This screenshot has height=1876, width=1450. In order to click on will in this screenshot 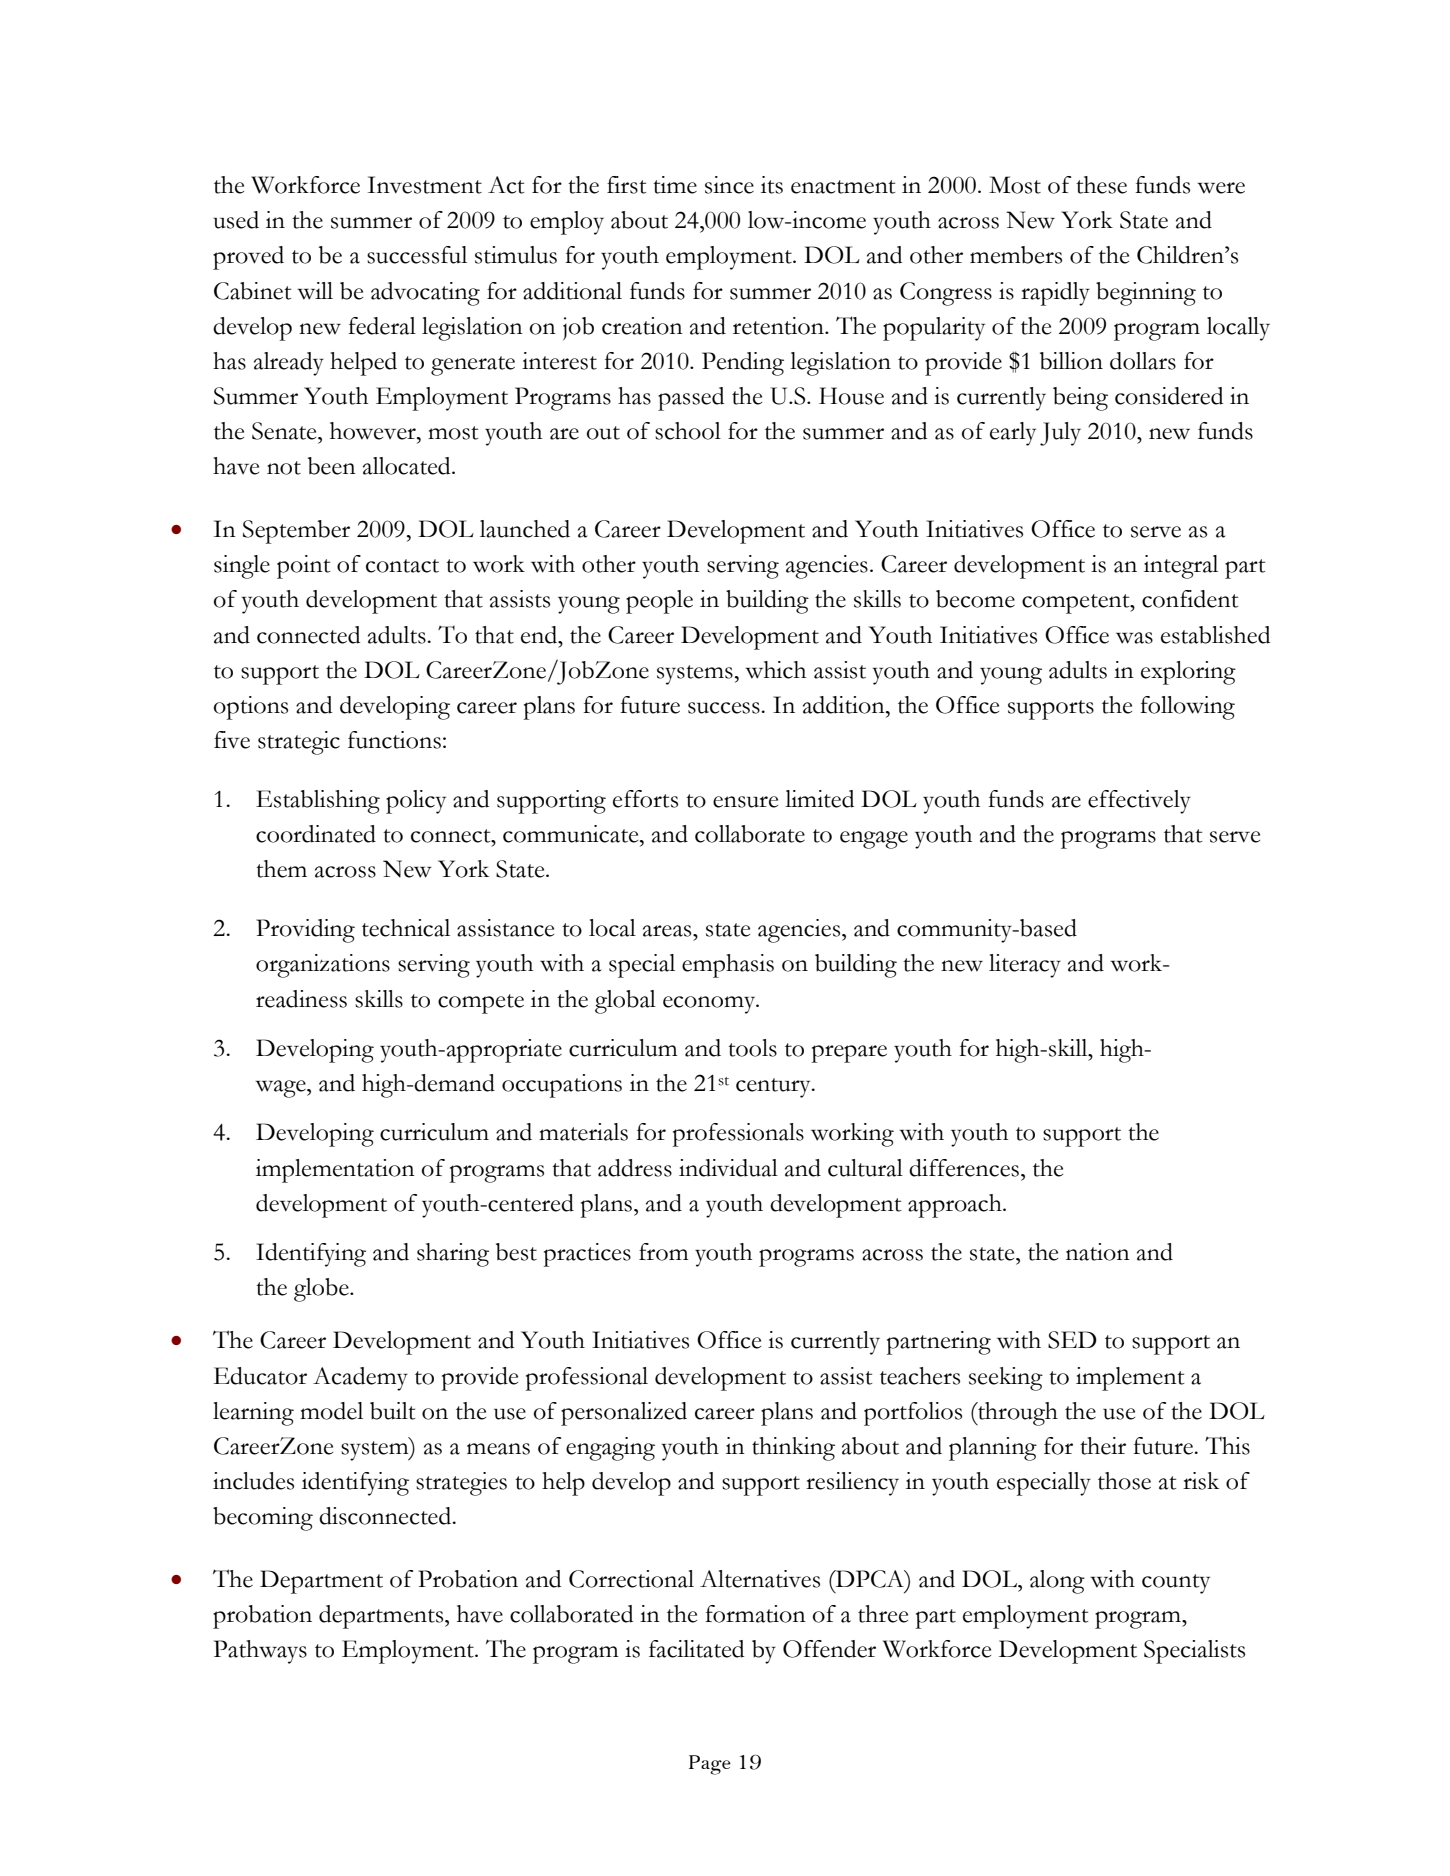, I will do `click(315, 291)`.
